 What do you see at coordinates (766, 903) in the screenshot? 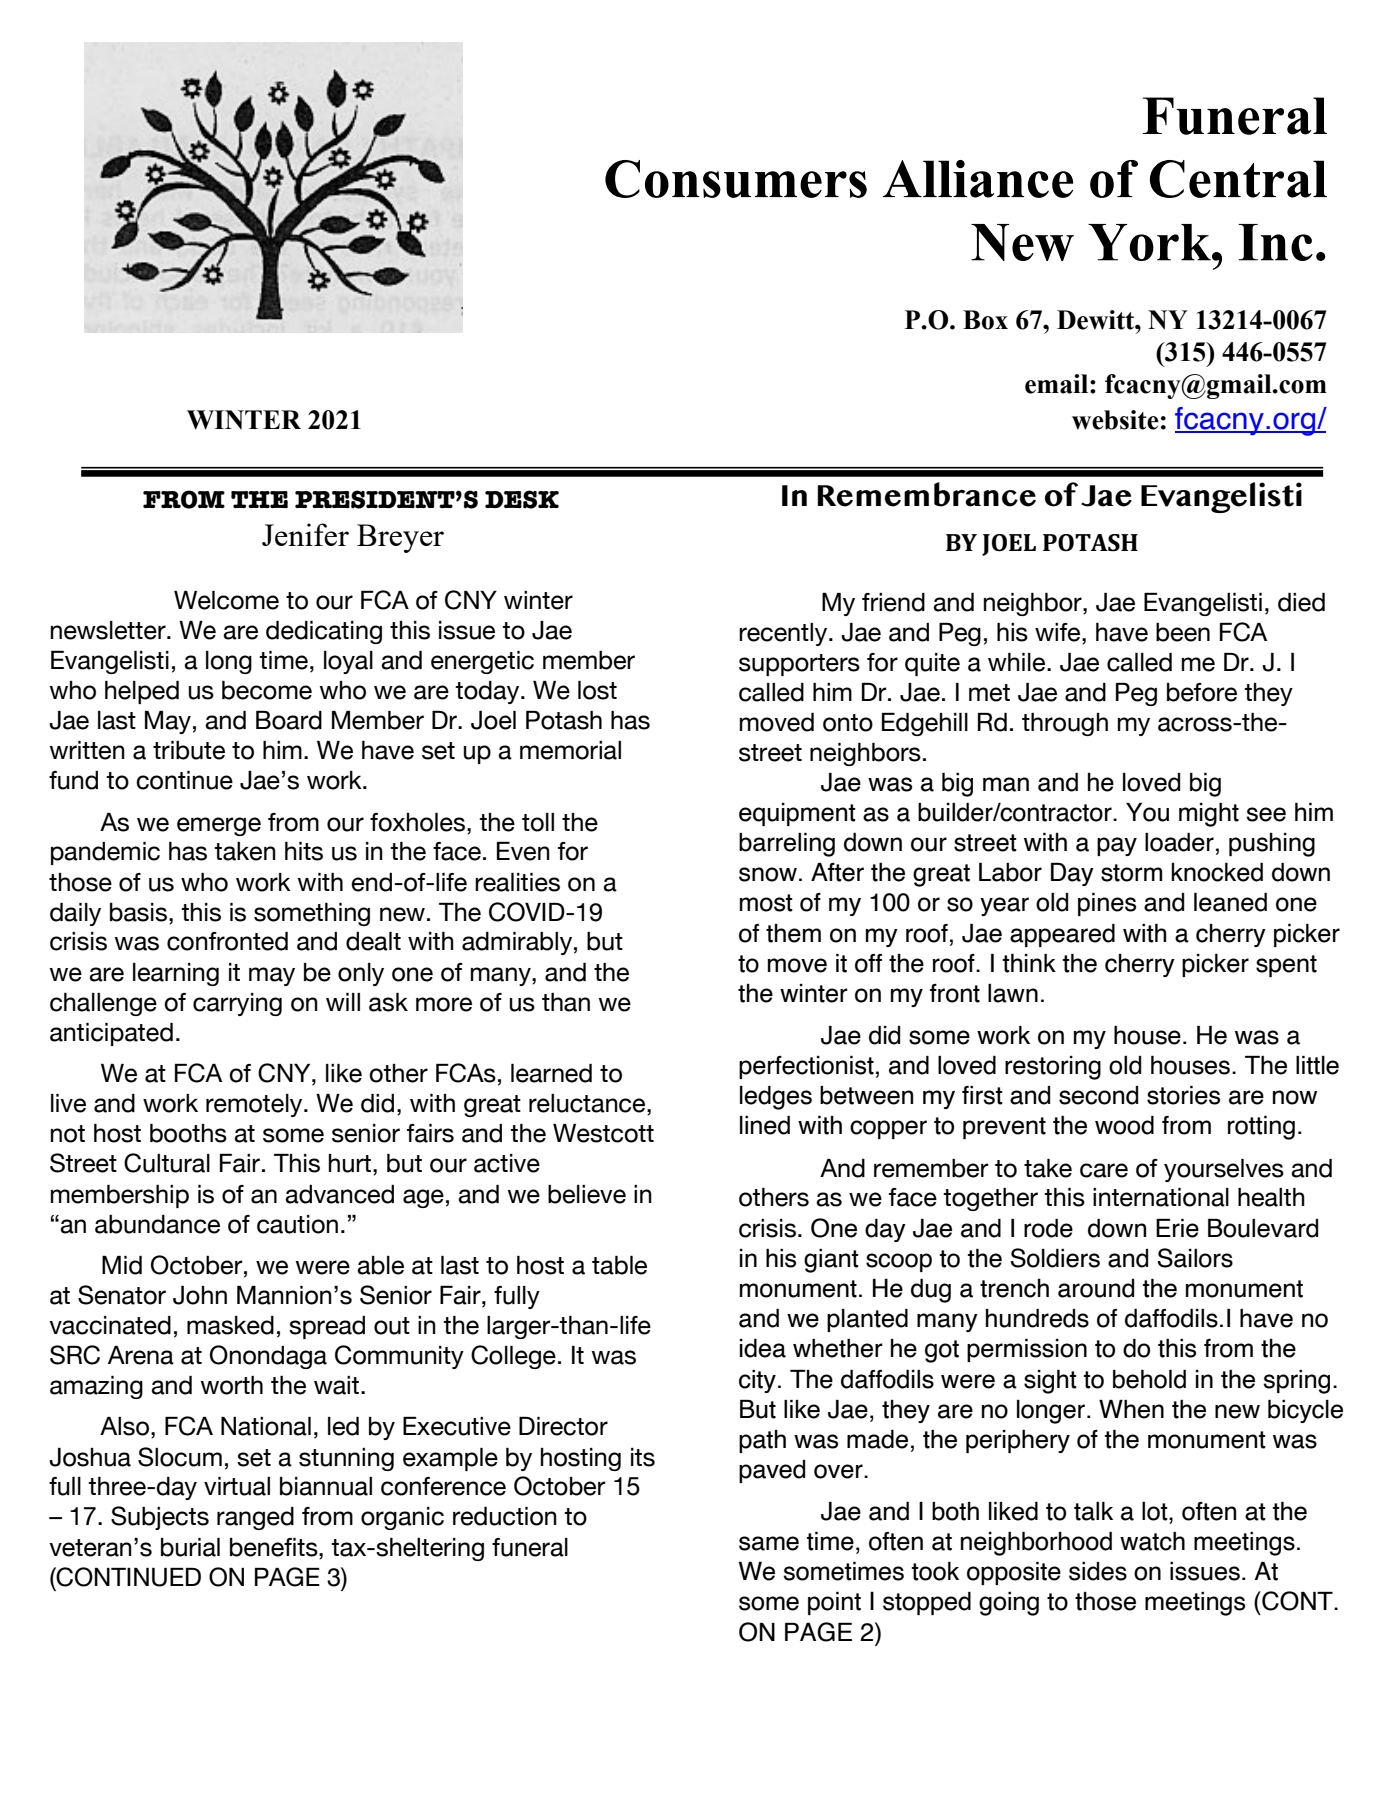
I see `most` at bounding box center [766, 903].
